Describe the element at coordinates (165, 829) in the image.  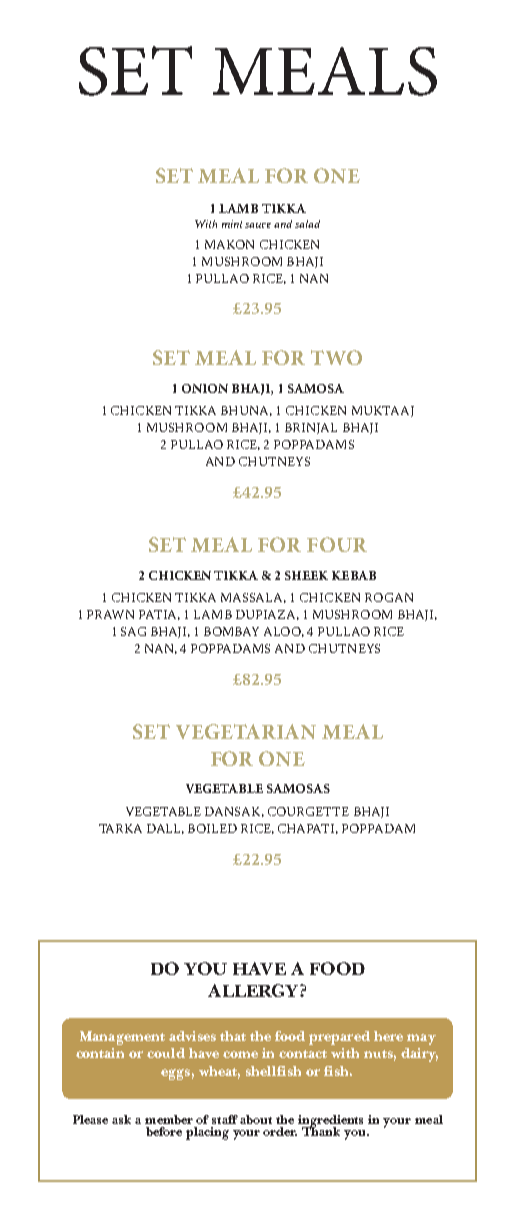
I see `DALL` at that location.
